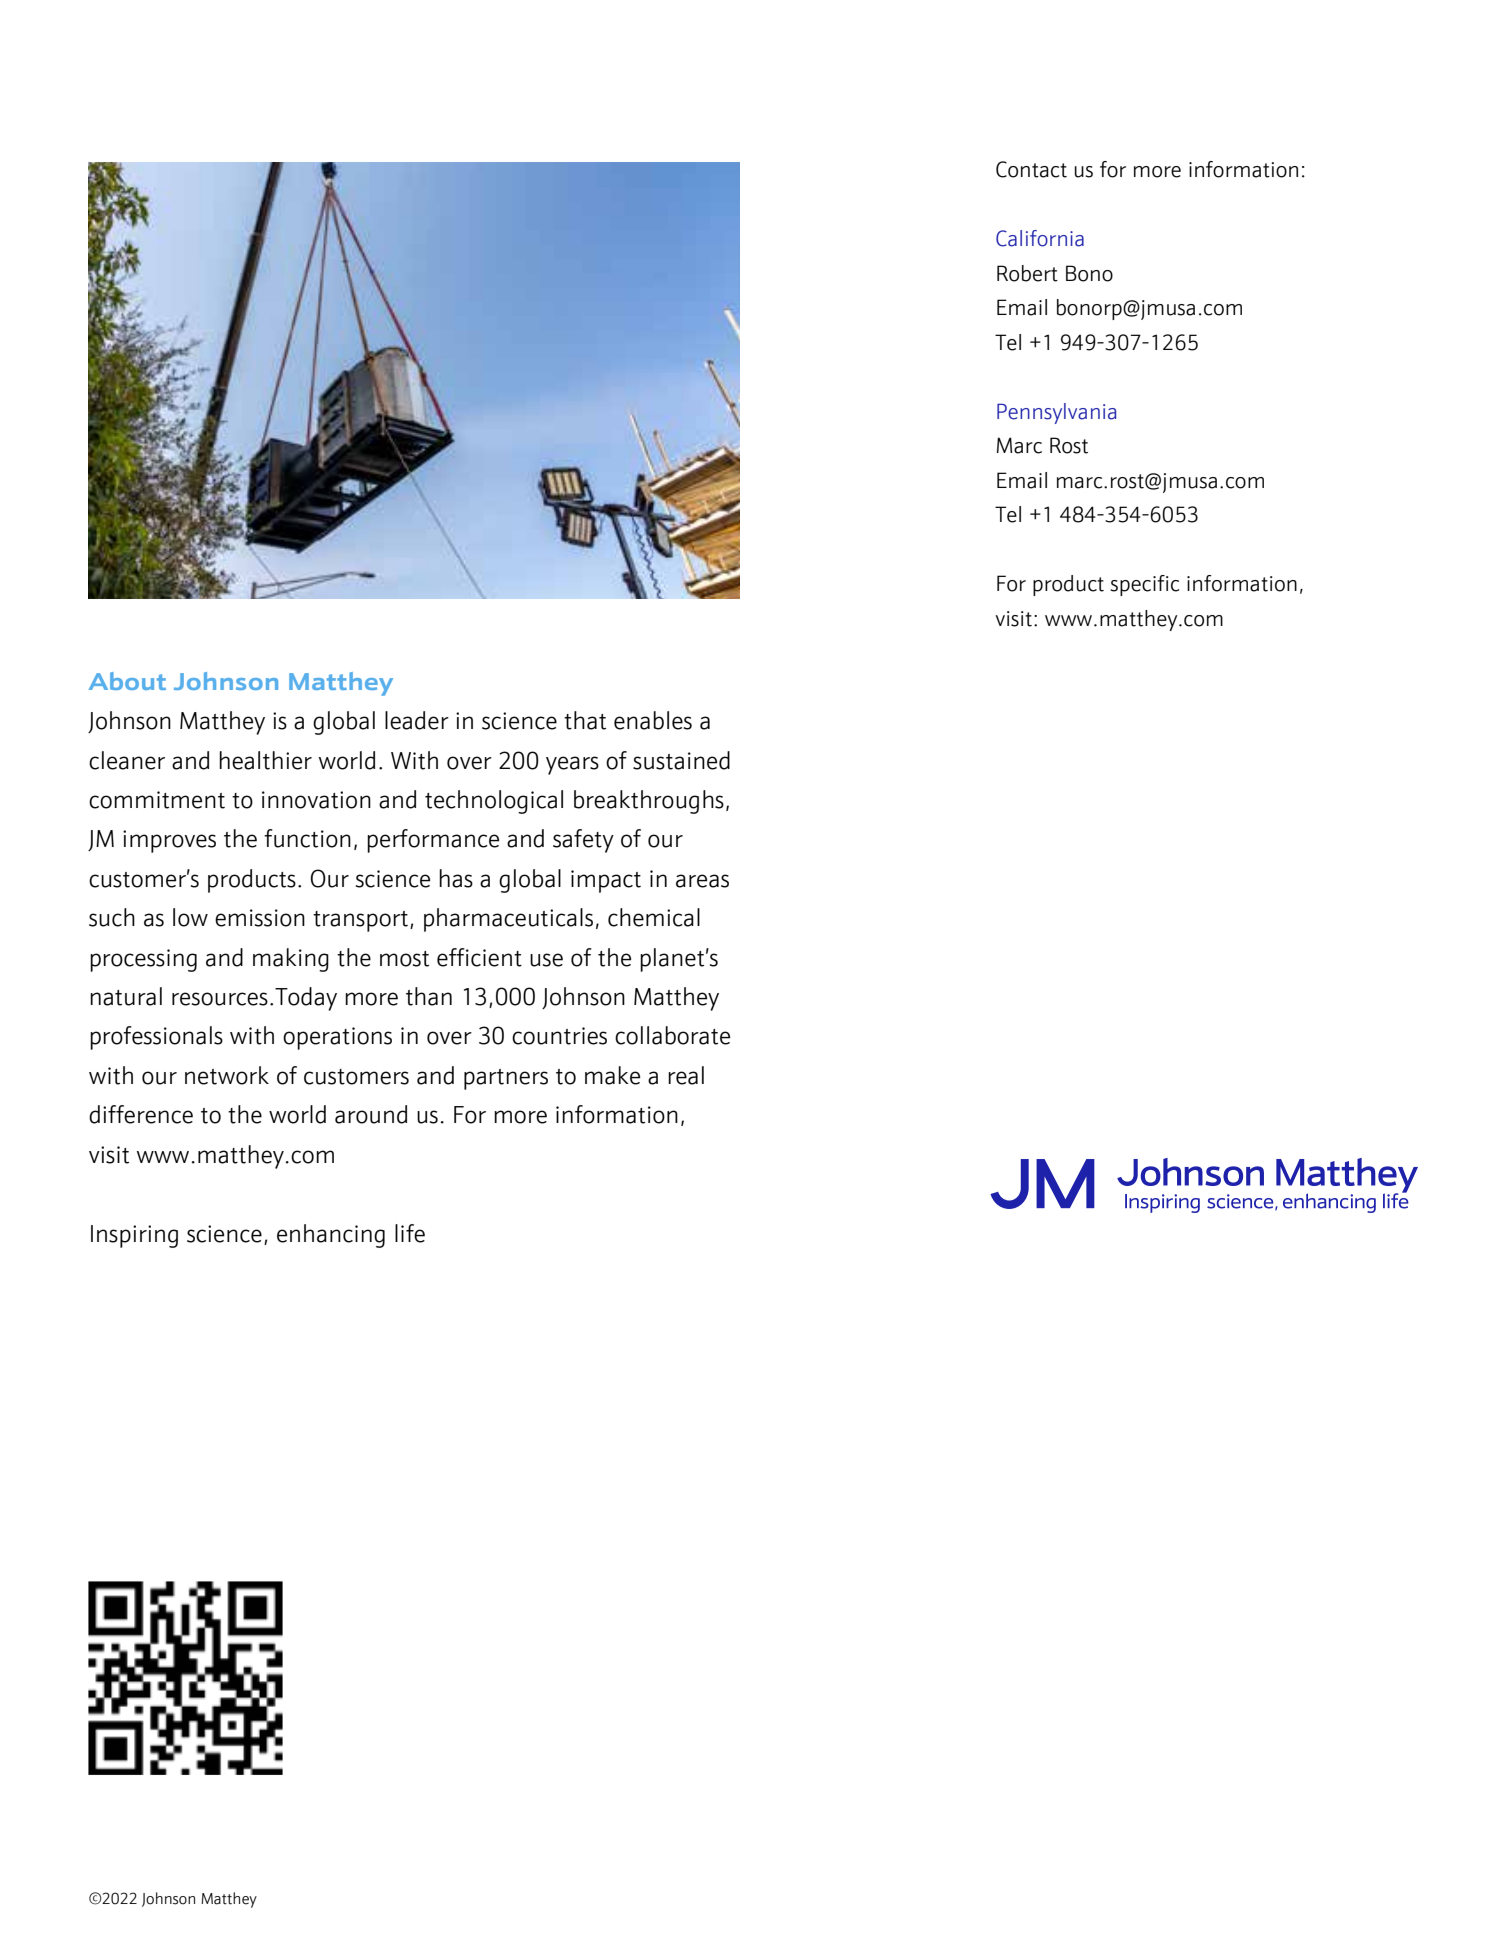 The image size is (1508, 1951). I want to click on areas, so click(702, 881).
